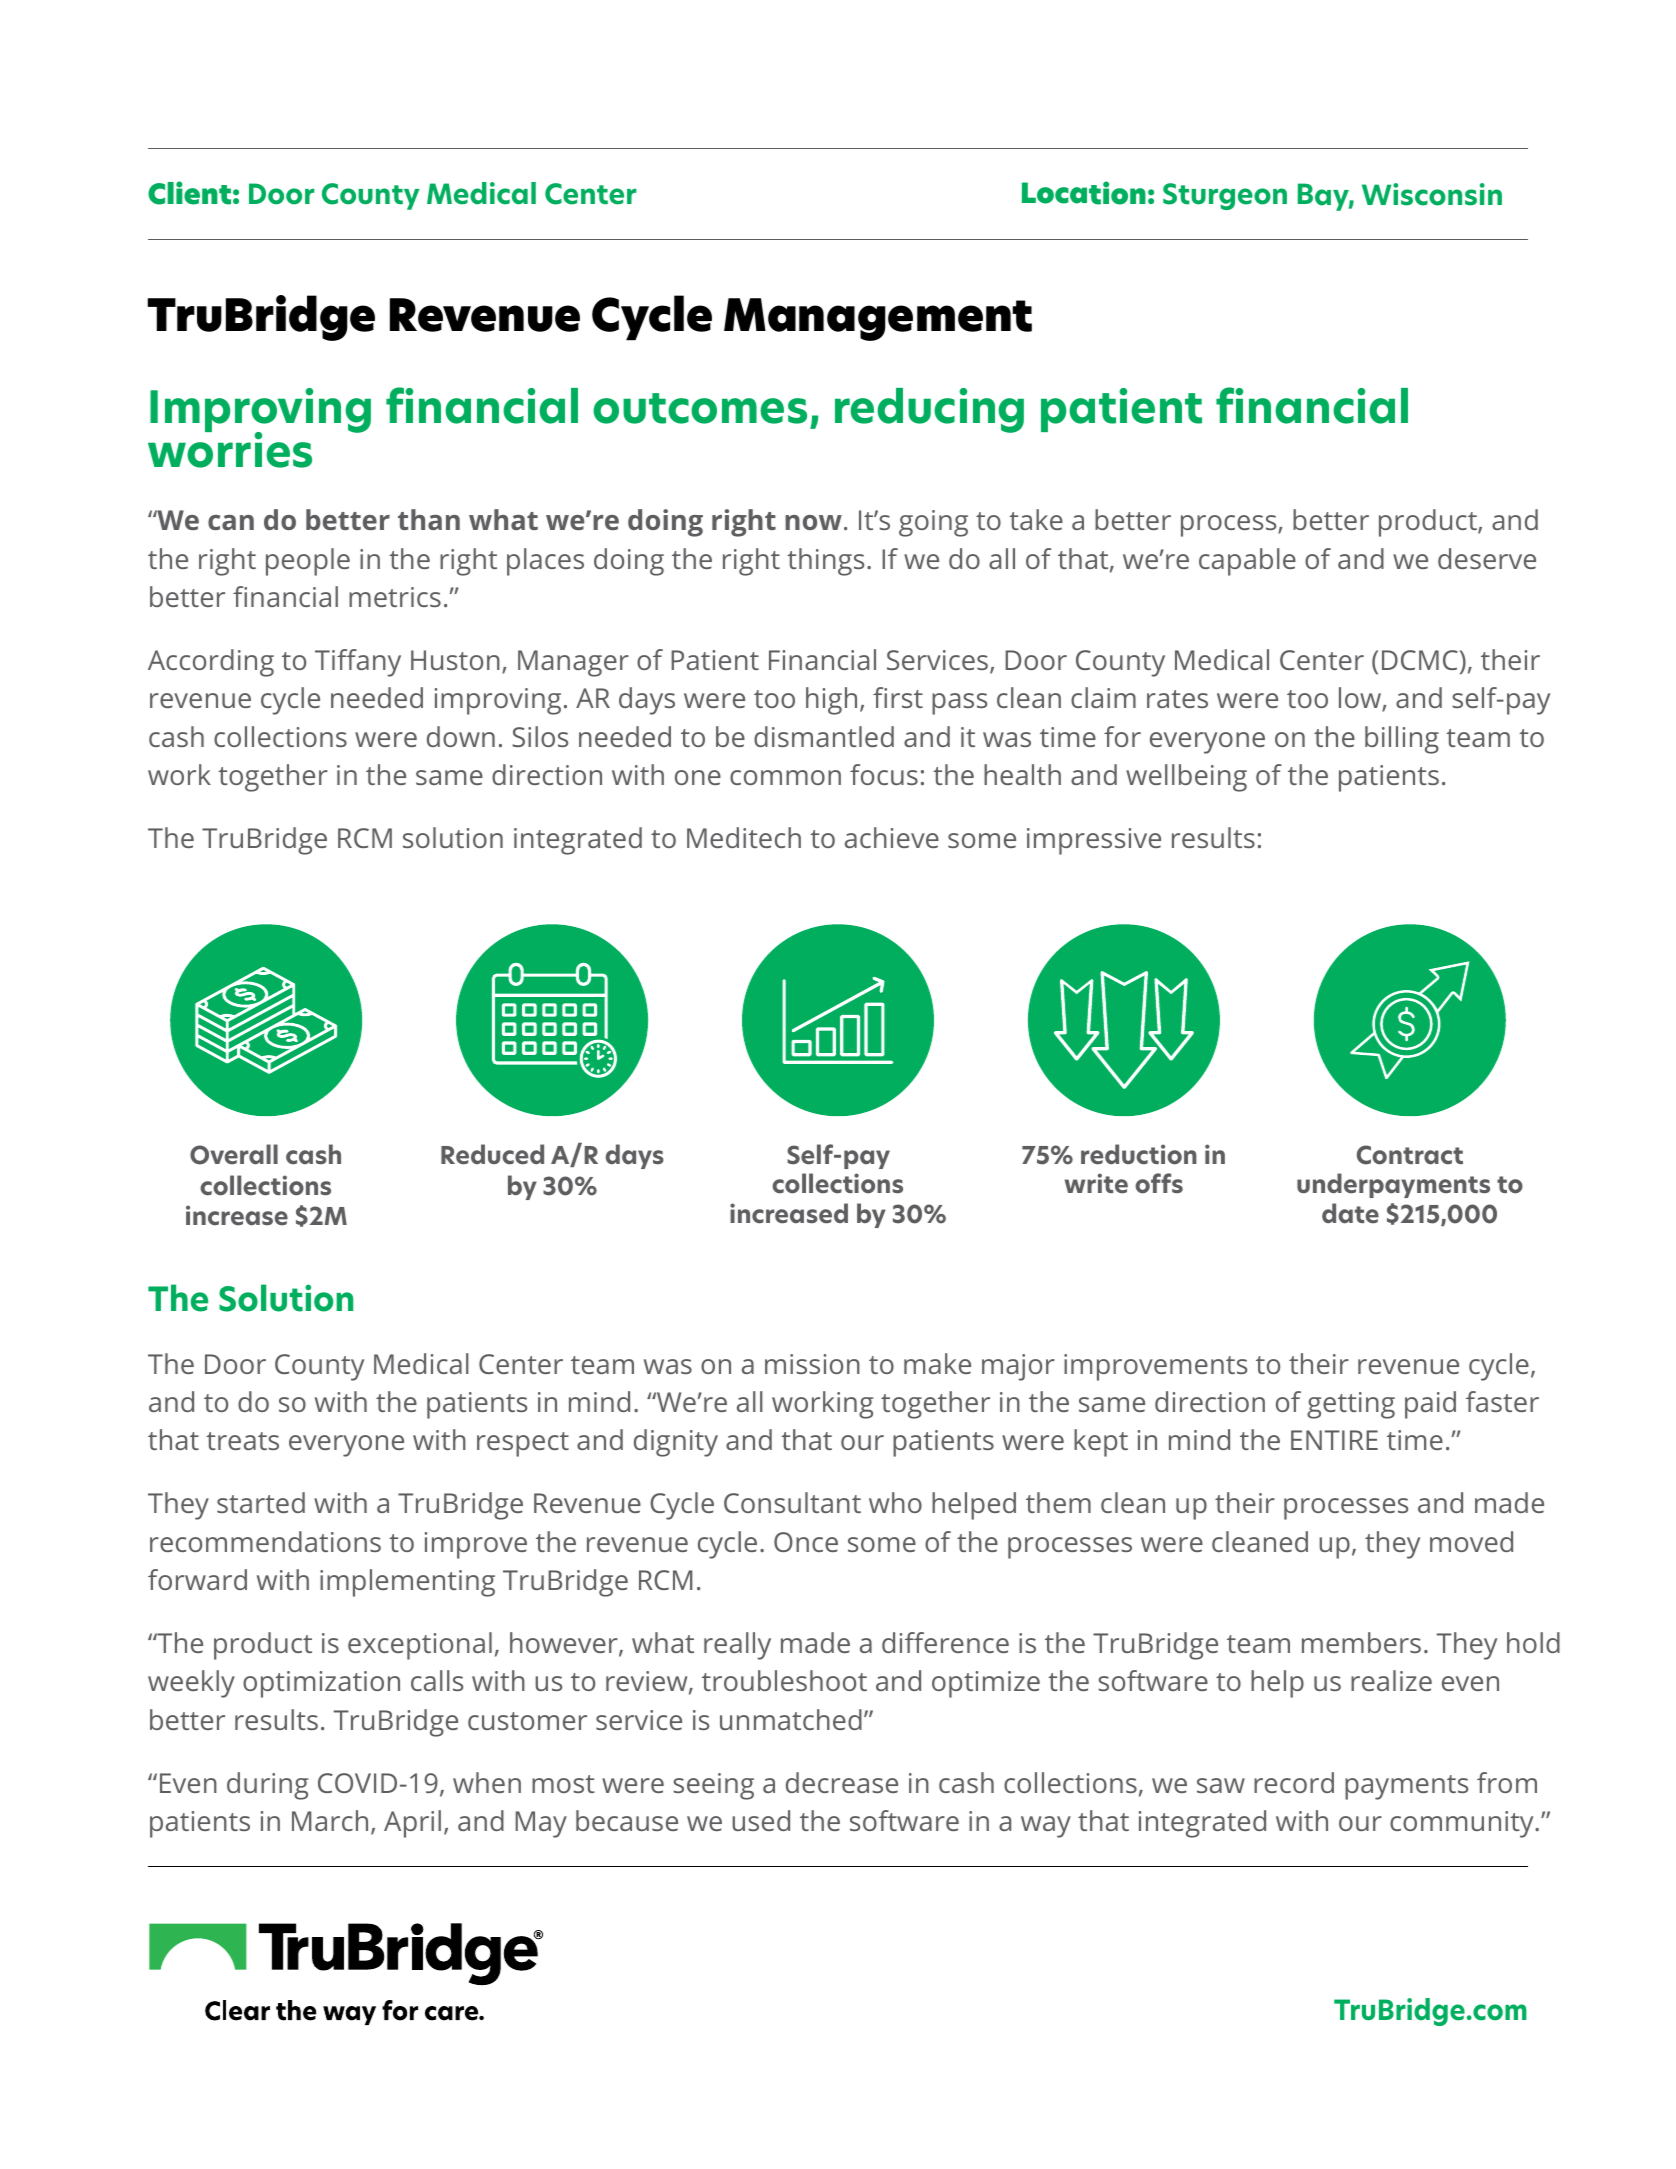  What do you see at coordinates (1432, 194) in the document?
I see `Wisconsin` at bounding box center [1432, 194].
